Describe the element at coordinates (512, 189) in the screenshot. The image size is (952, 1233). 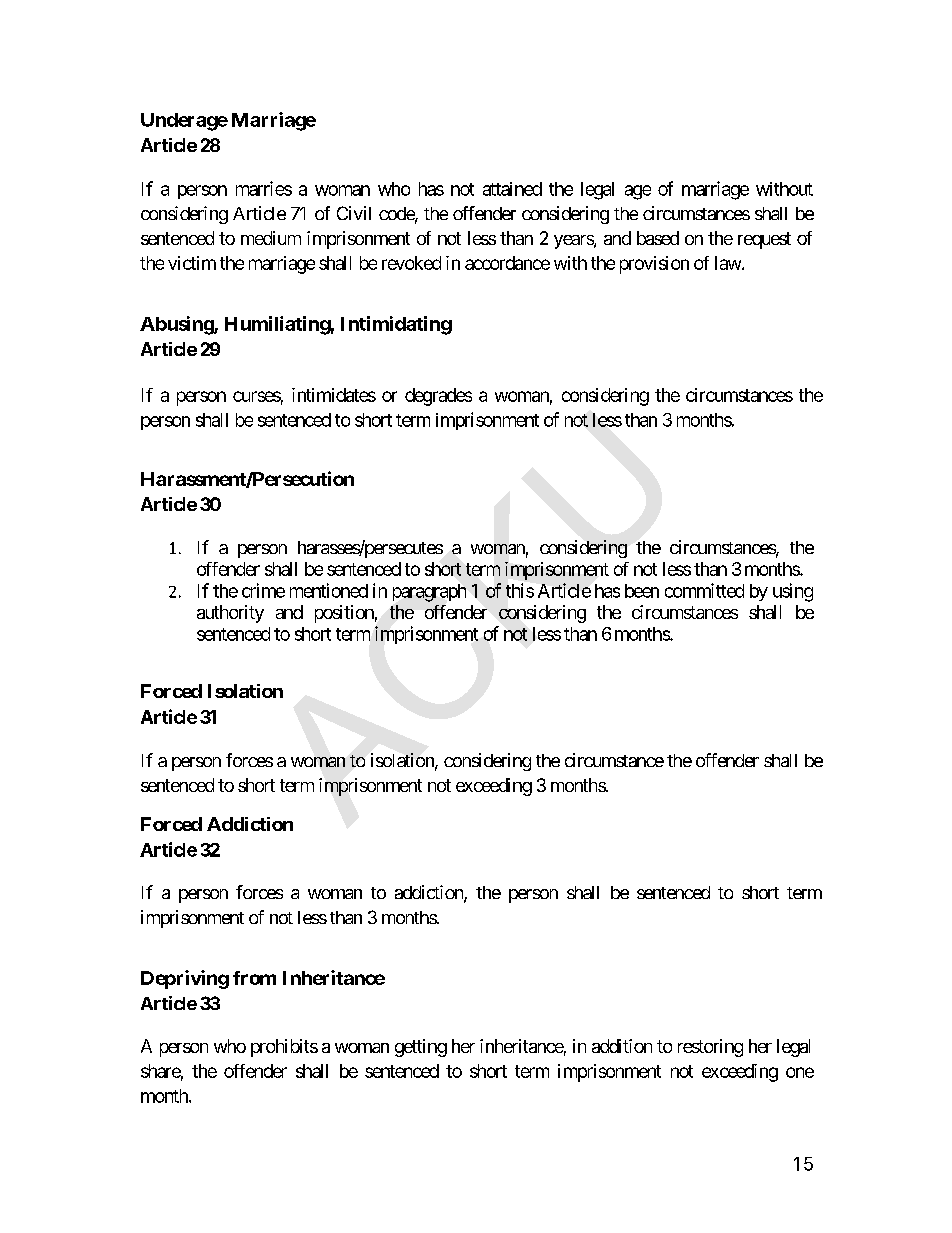
I see `attained` at that location.
